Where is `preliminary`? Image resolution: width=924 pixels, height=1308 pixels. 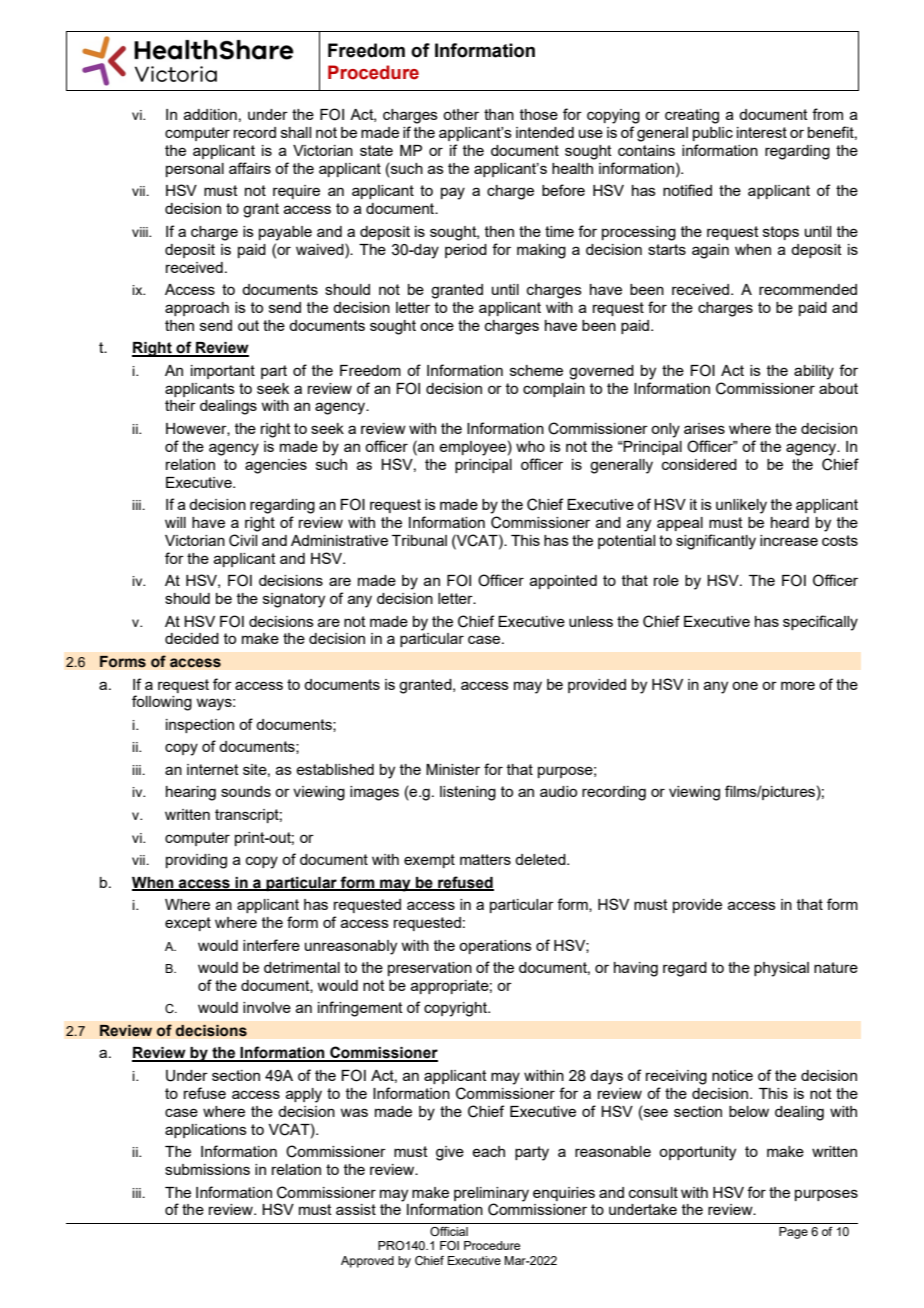 preliminary is located at coordinates (491, 1194).
